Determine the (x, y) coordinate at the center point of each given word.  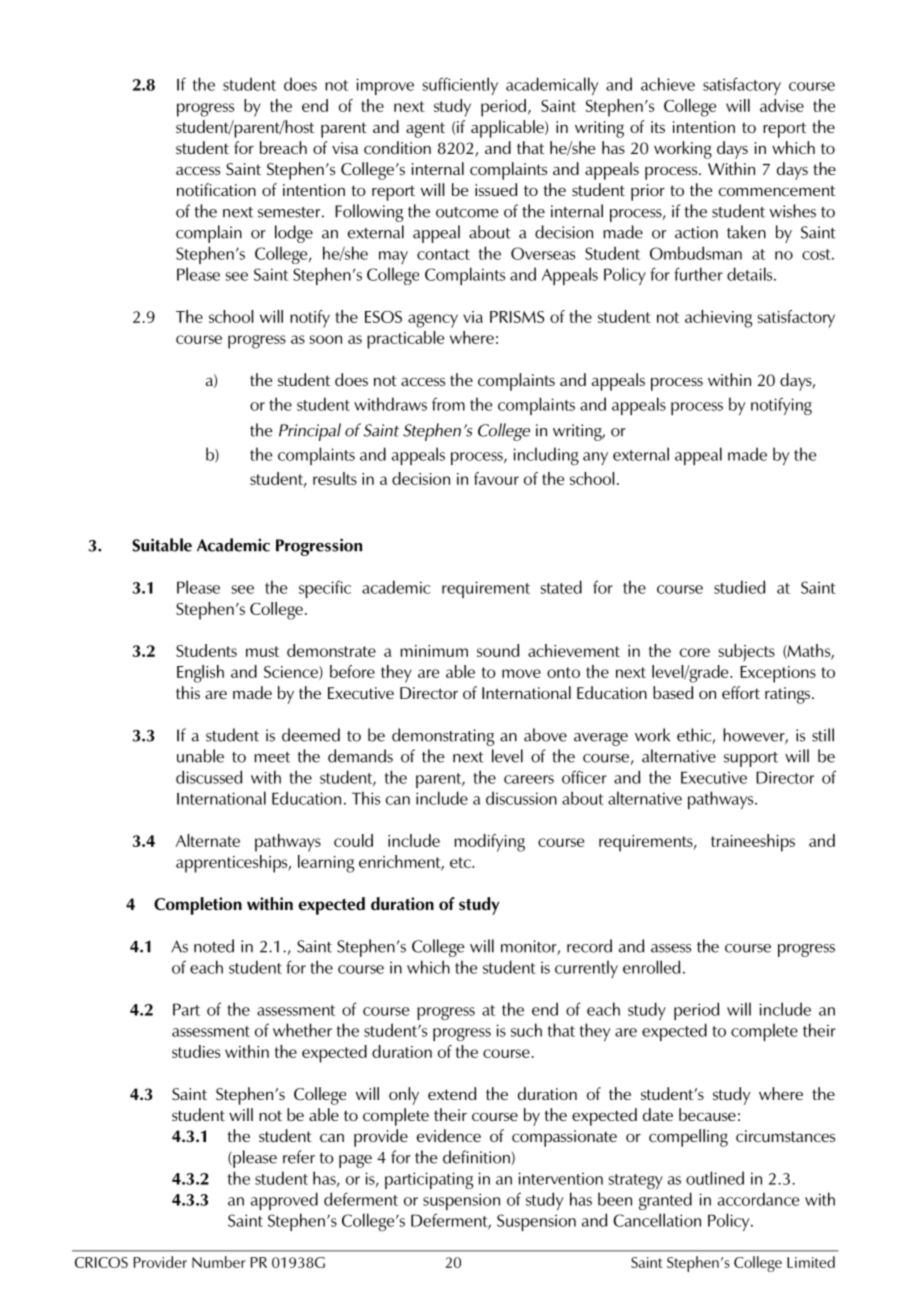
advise (782, 105)
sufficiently (460, 86)
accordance (758, 1199)
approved (284, 1201)
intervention (560, 1178)
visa (345, 148)
